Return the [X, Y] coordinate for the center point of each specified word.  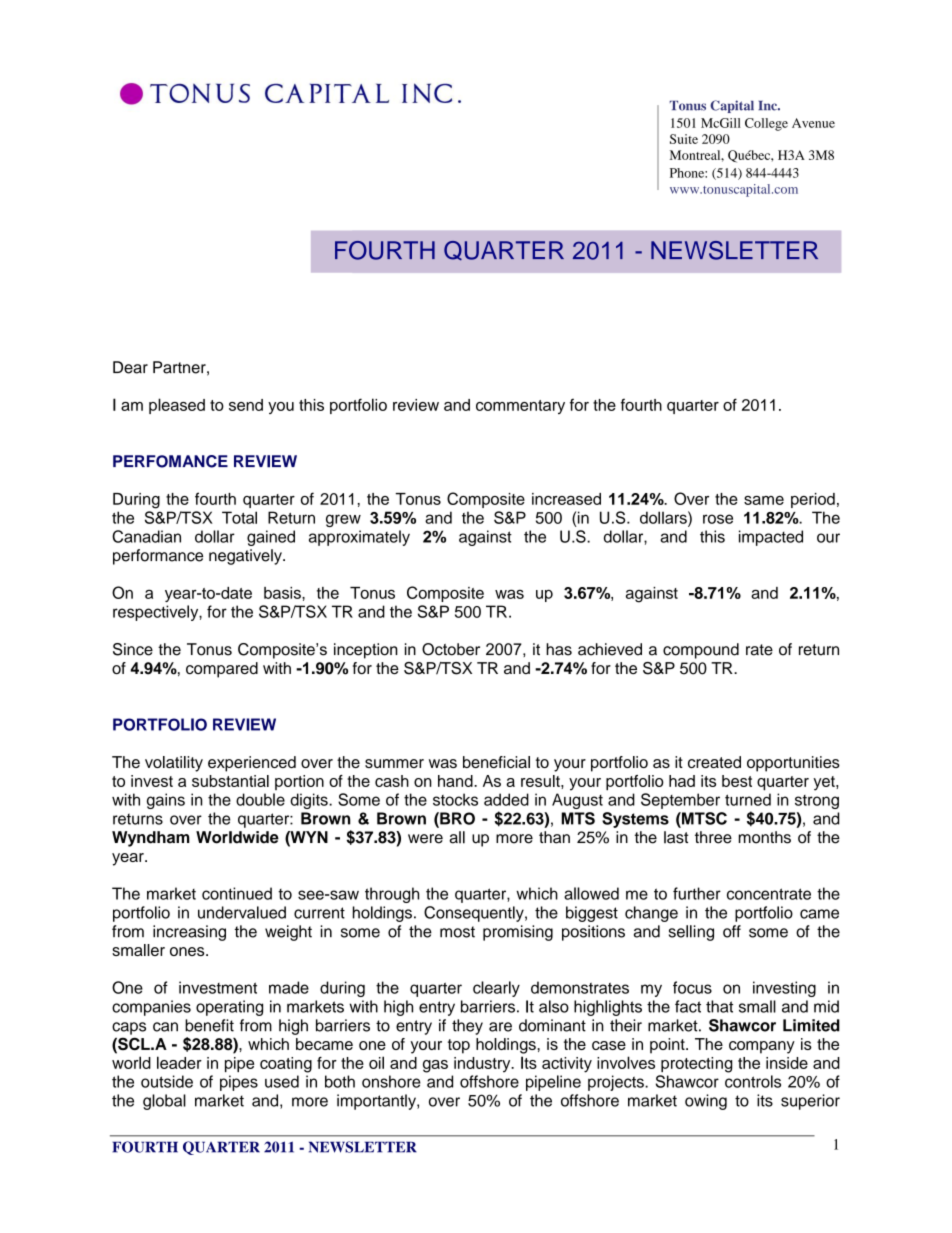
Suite [684, 139]
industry [483, 1065]
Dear [130, 367]
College [766, 124]
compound [701, 651]
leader [179, 1062]
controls [753, 1081]
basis [283, 593]
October [451, 649]
